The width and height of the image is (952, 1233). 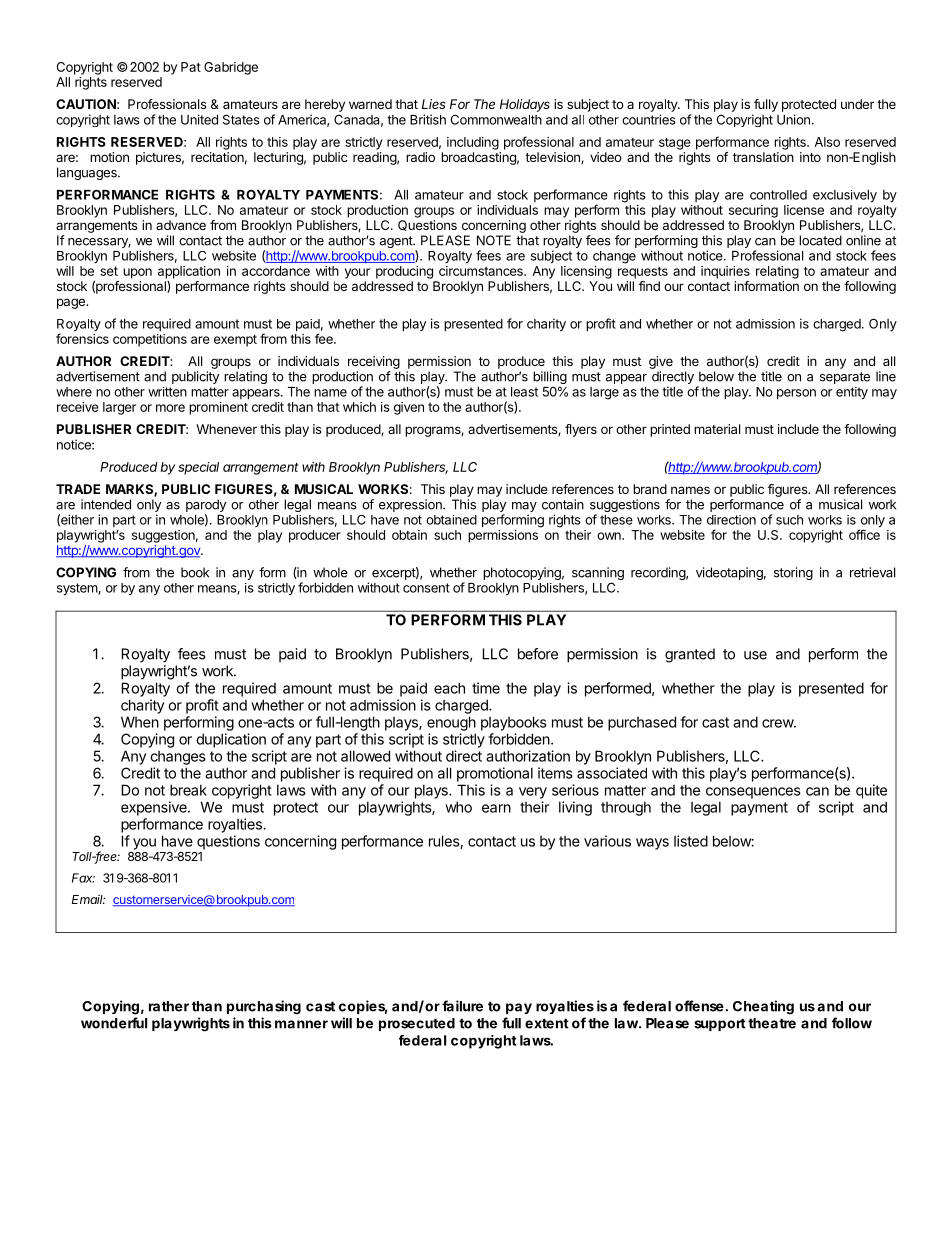 I want to click on Cheating, so click(x=763, y=1007).
